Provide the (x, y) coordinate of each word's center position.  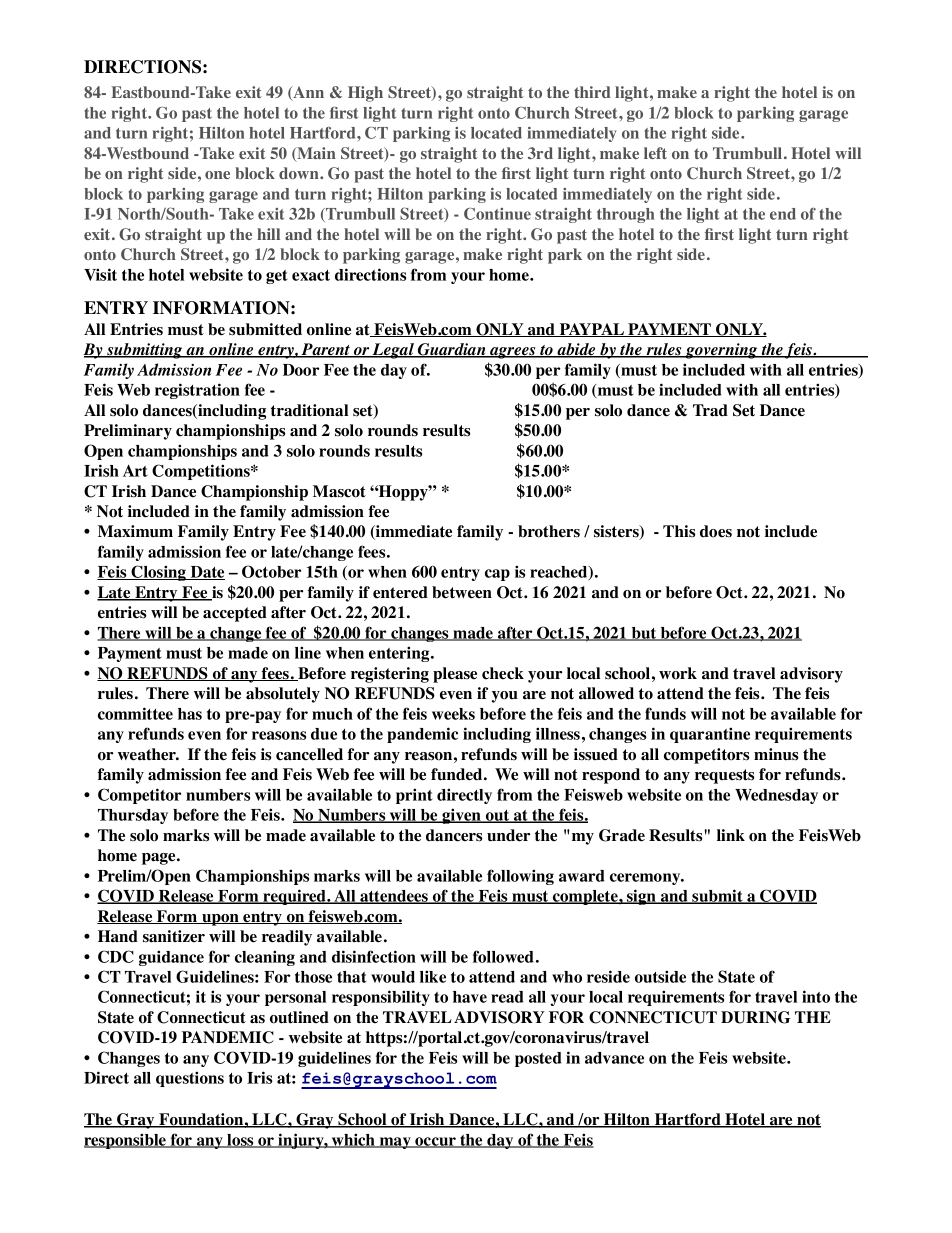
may (395, 1143)
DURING (756, 1017)
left (655, 153)
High (365, 94)
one (217, 175)
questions (190, 1079)
